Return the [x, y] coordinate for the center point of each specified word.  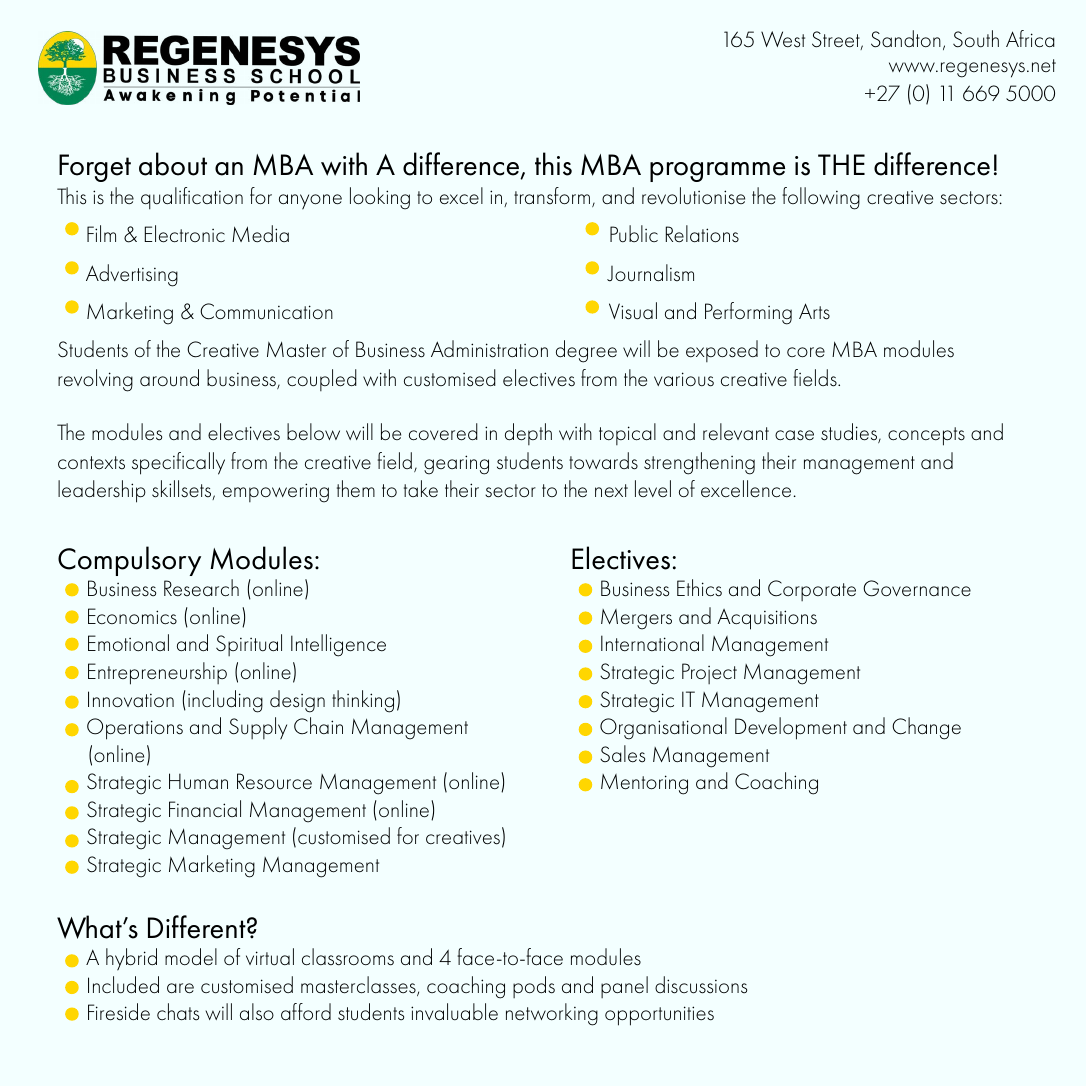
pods [534, 987]
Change [926, 728]
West [783, 39]
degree [586, 351]
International [652, 643]
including [225, 701]
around [169, 378]
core [806, 352]
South [976, 39]
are [180, 988]
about [173, 164]
